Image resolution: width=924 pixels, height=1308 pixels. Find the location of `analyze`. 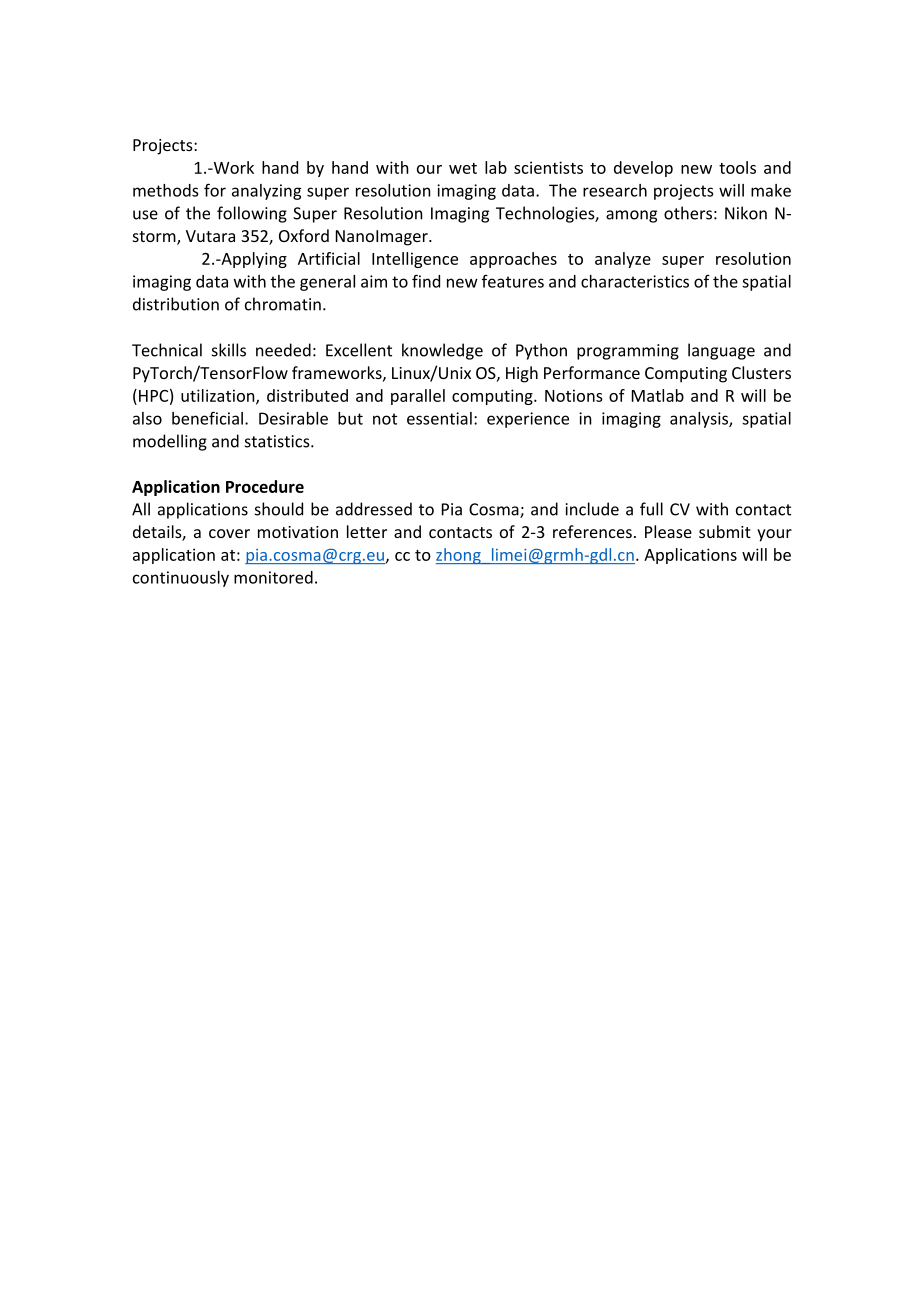

analyze is located at coordinates (623, 260).
